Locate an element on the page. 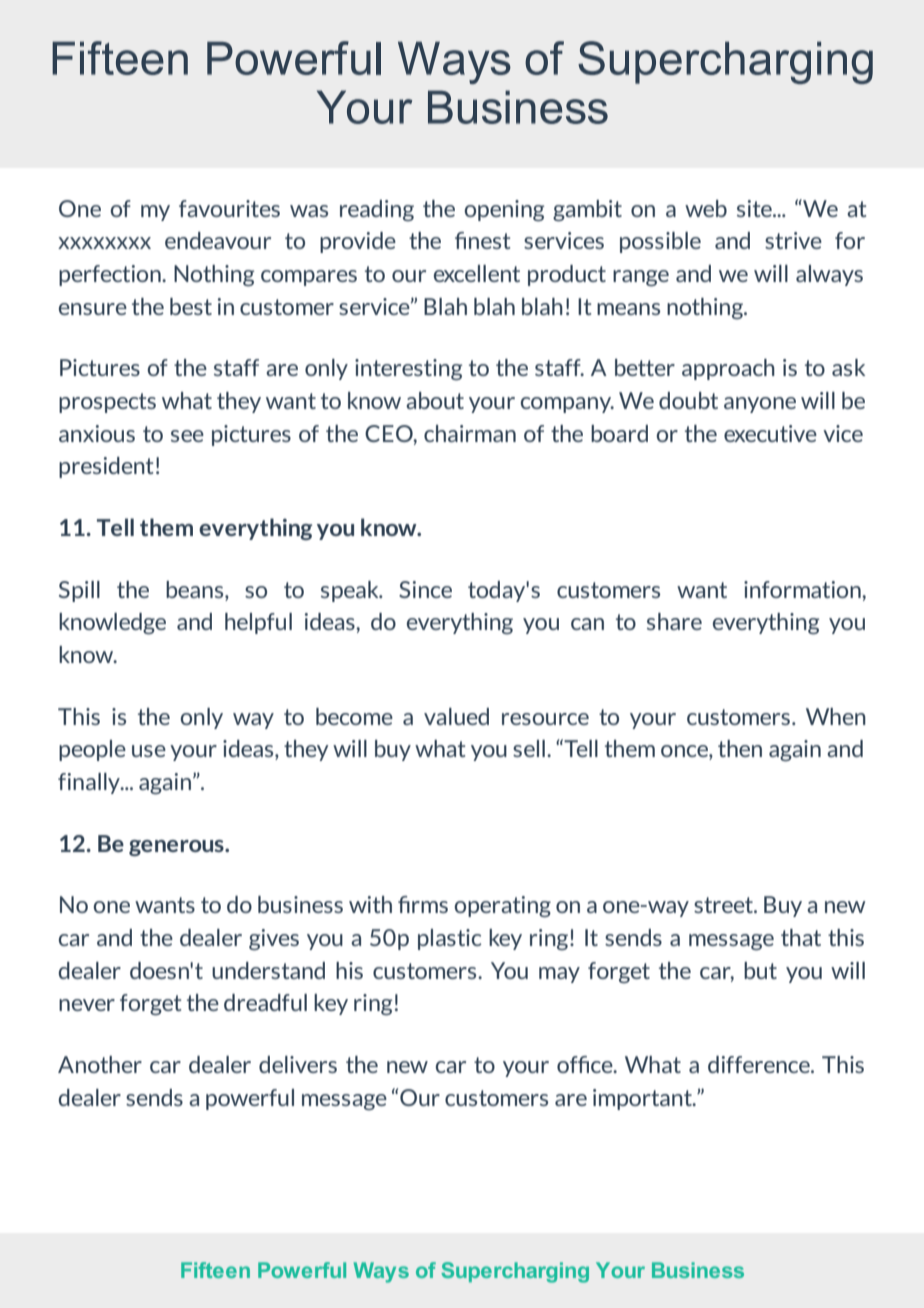 Image resolution: width=924 pixels, height=1308 pixels. then is located at coordinates (740, 748).
